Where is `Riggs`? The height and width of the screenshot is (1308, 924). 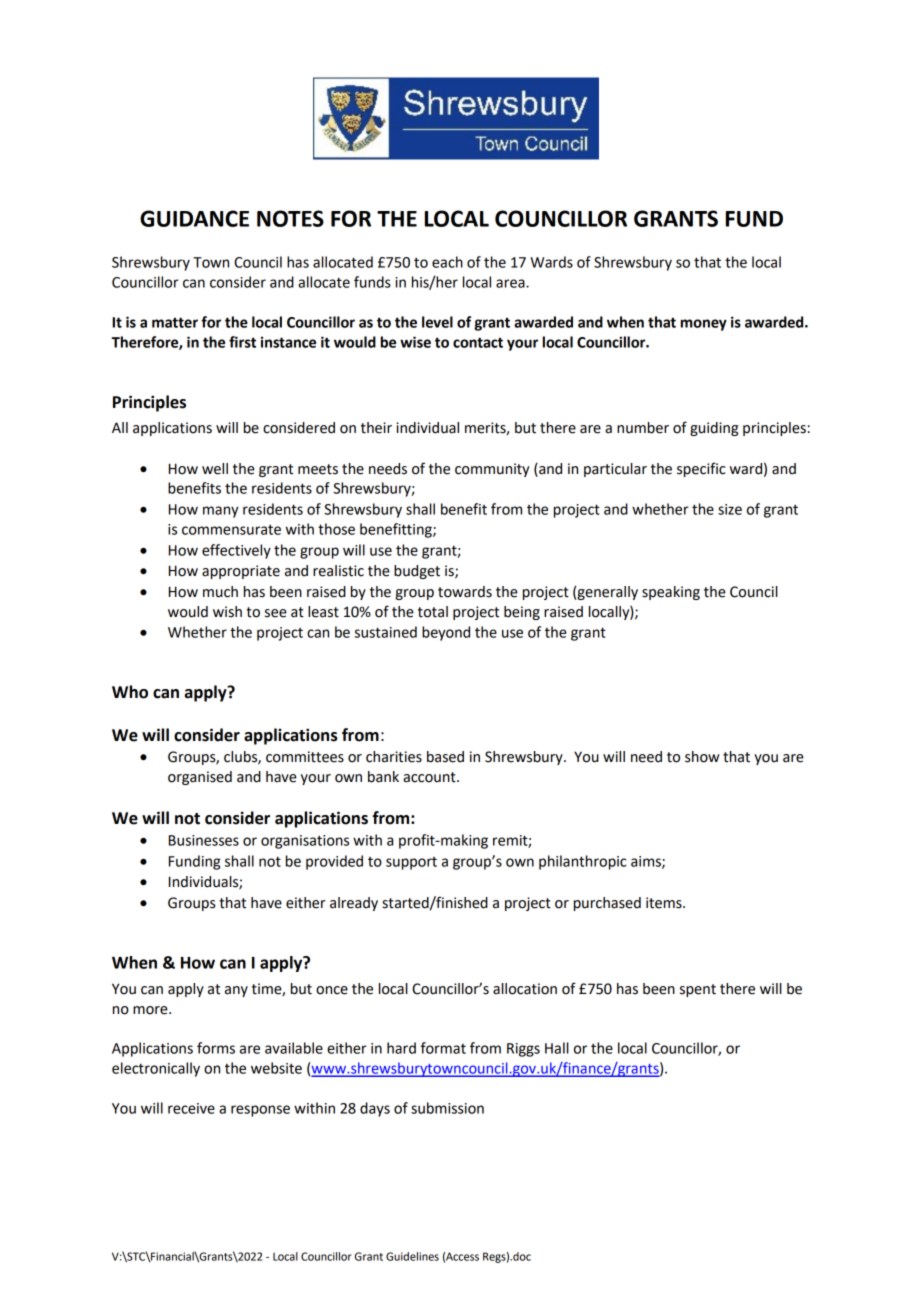 Riggs is located at coordinates (523, 1050).
